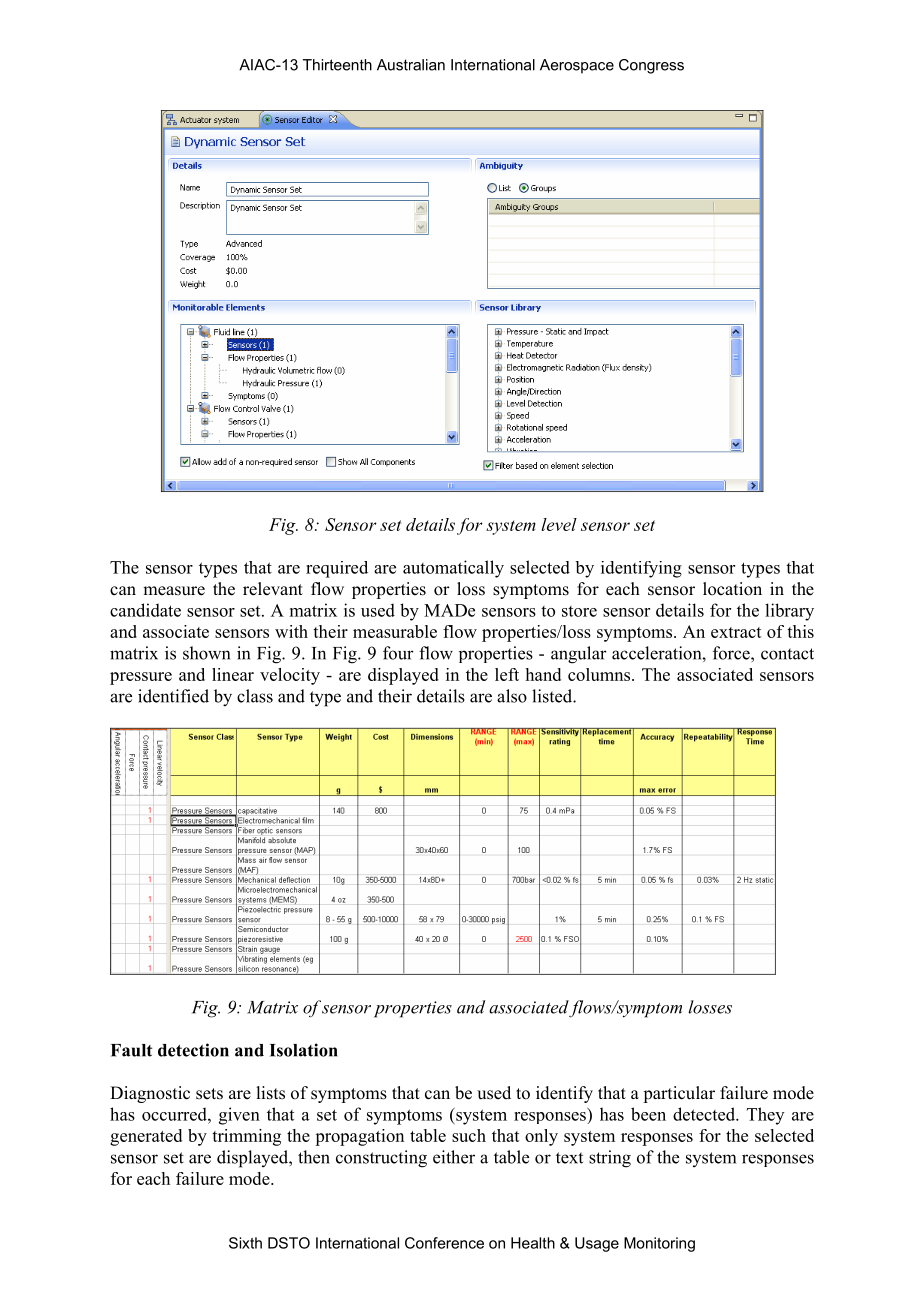 This screenshot has height=1308, width=924. I want to click on Monitoring, so click(659, 1244).
